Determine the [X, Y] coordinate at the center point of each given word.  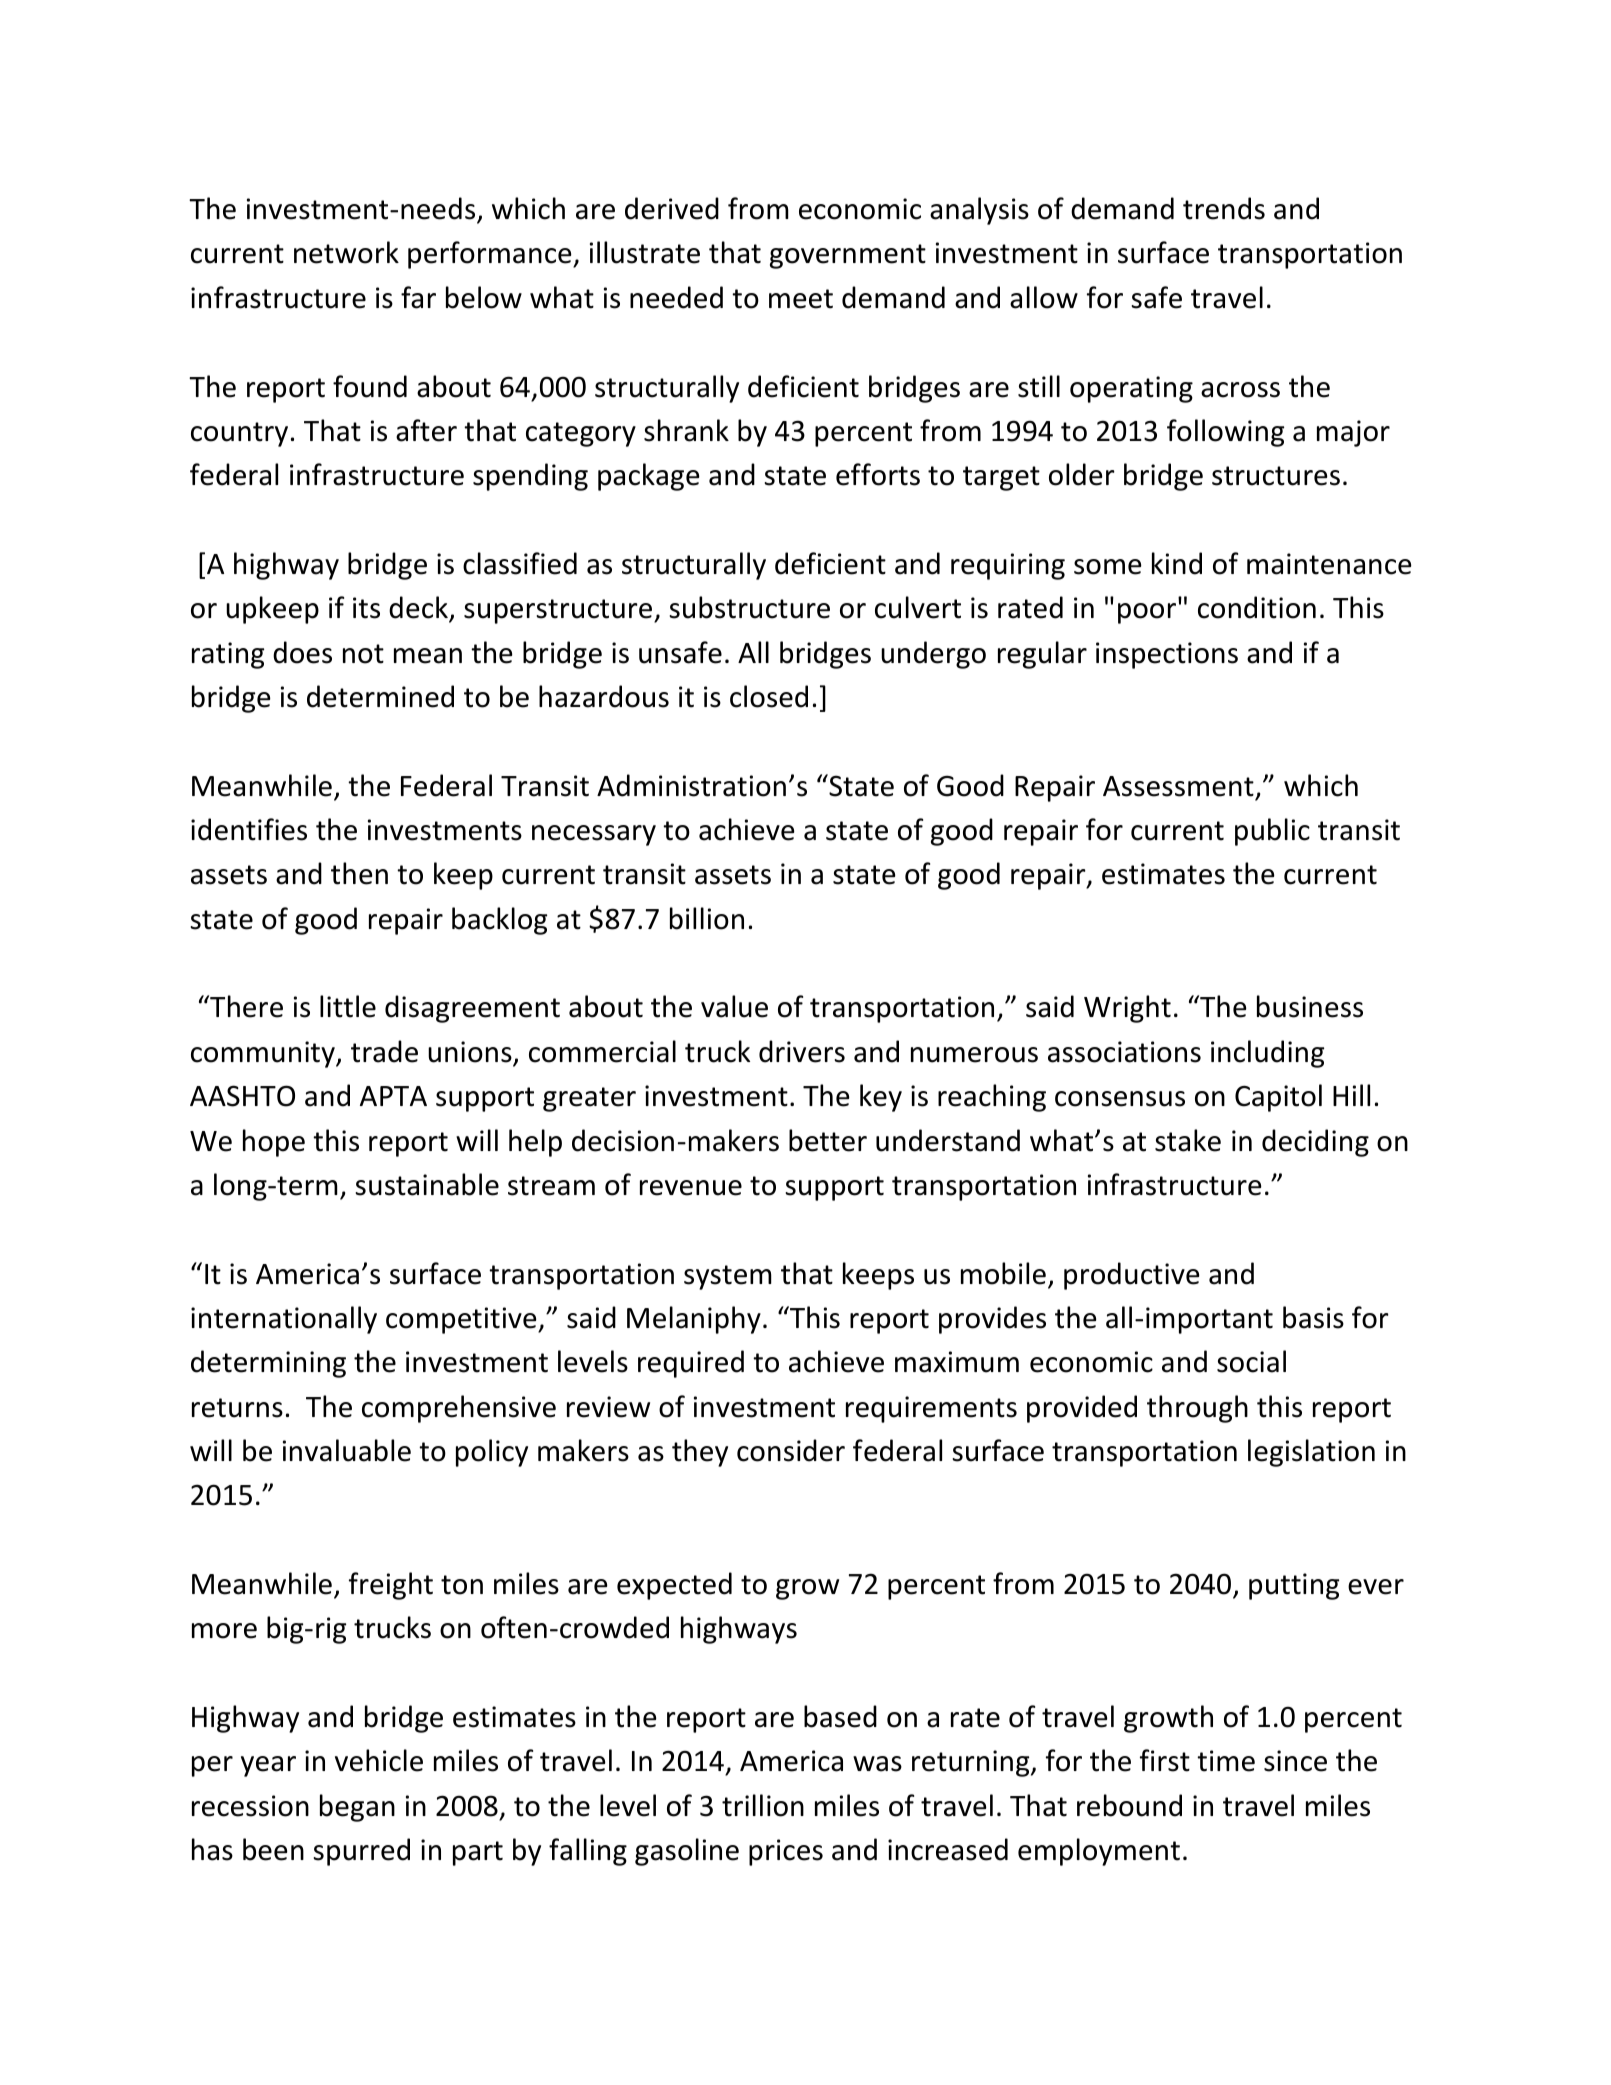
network [346, 252]
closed [769, 696]
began [357, 1808]
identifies [249, 829]
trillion [763, 1805]
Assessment [1178, 786]
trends [1224, 208]
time [1226, 1761]
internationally [284, 1320]
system [728, 1277]
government [848, 256]
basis [1313, 1317]
